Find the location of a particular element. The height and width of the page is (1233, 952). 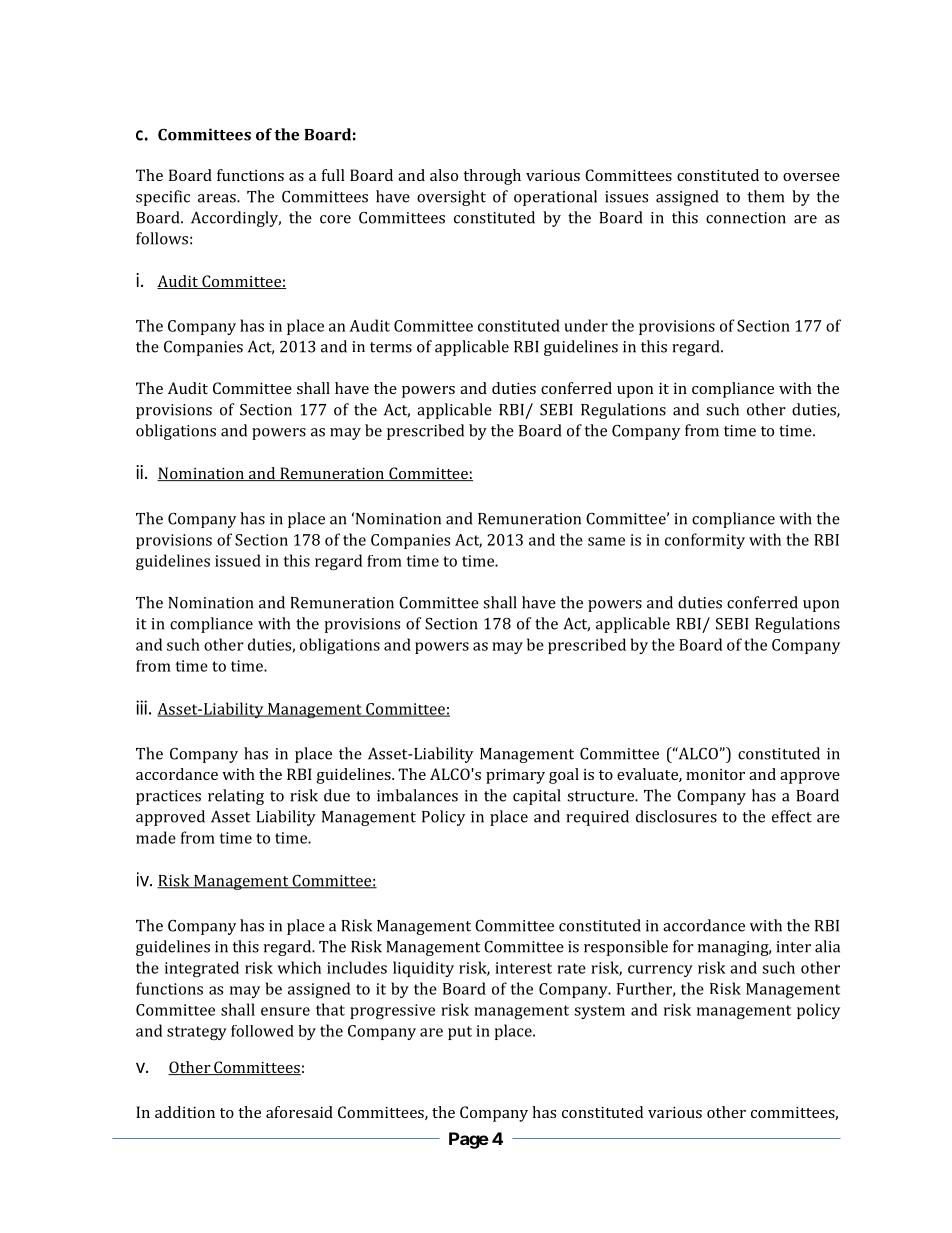

addition is located at coordinates (185, 1112).
